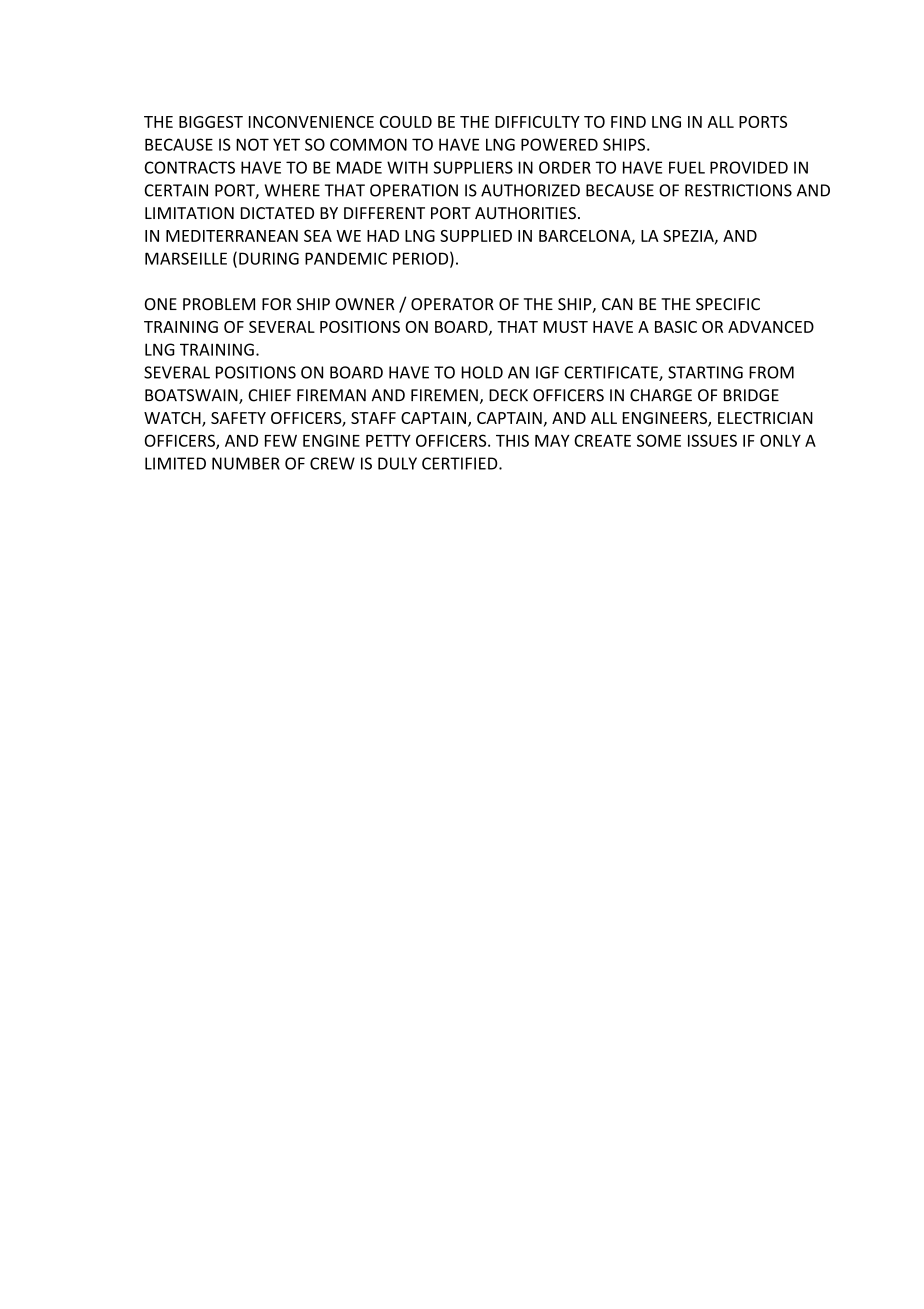 The image size is (924, 1309). What do you see at coordinates (628, 122) in the document?
I see `FIND` at bounding box center [628, 122].
